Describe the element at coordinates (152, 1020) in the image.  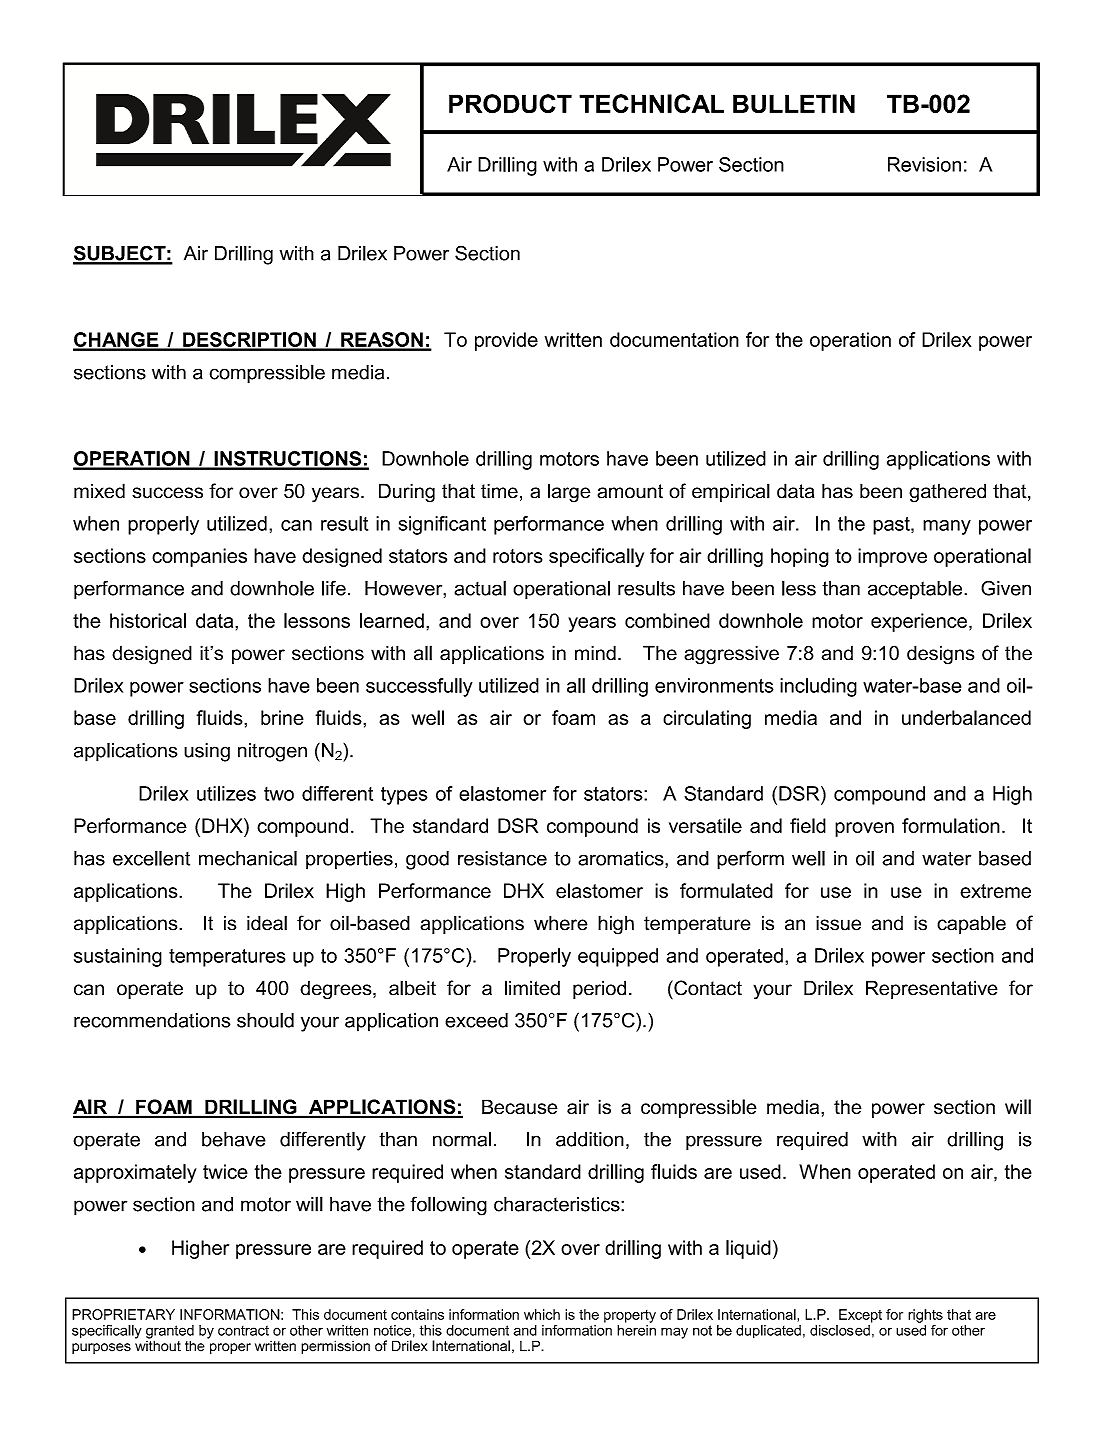
I see `recommendations` at that location.
